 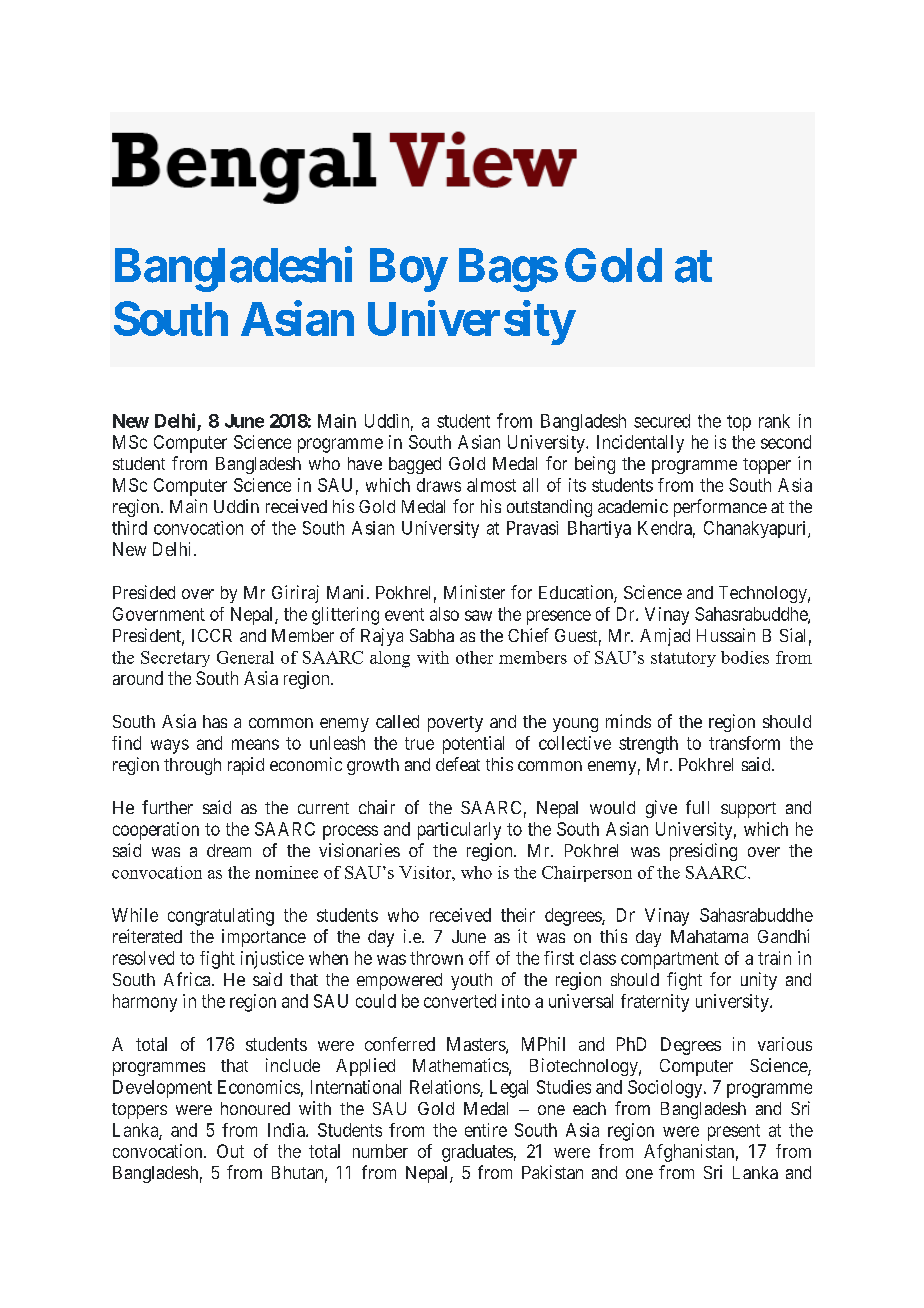 I want to click on have, so click(x=365, y=463).
